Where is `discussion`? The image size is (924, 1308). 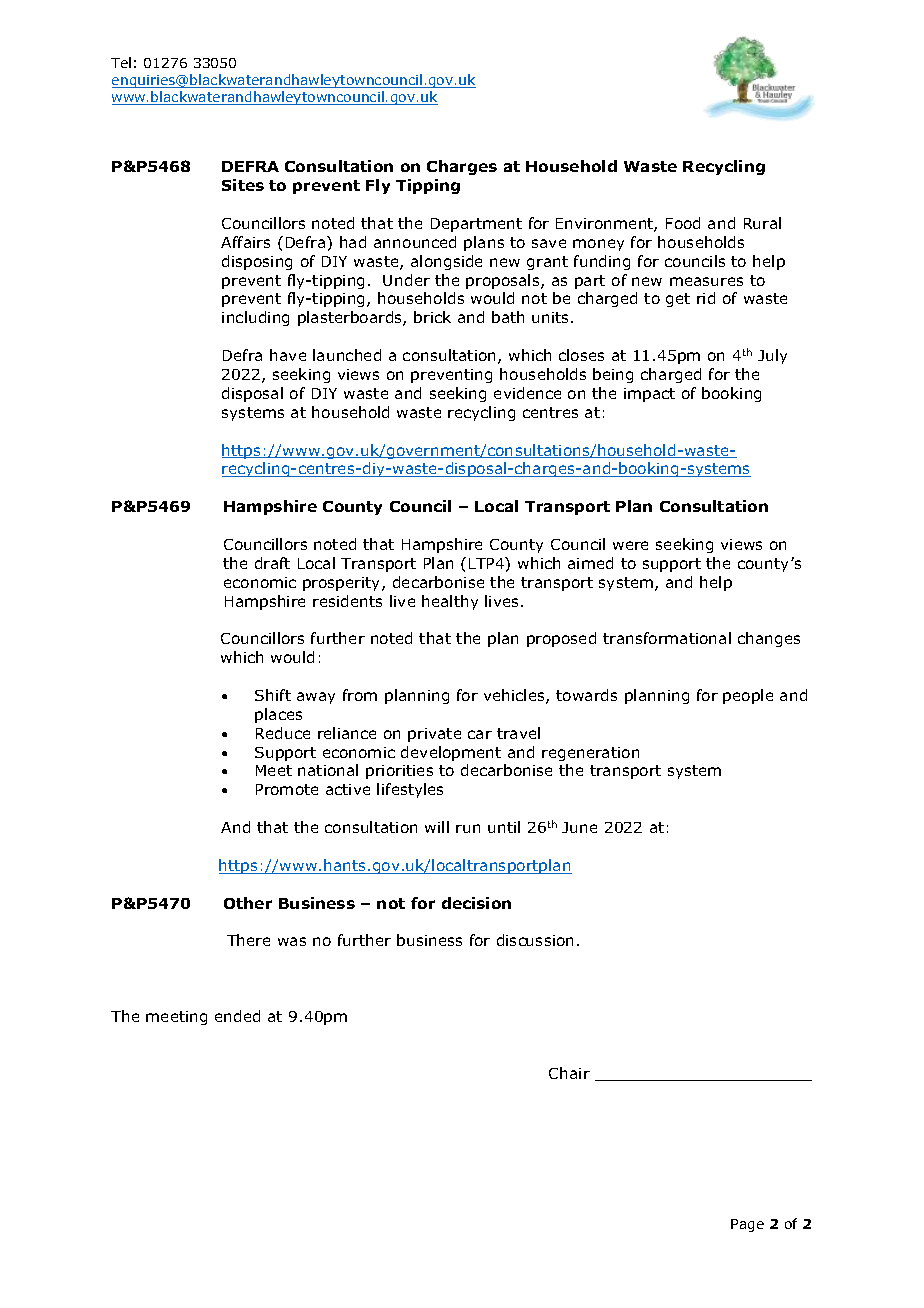
discussion is located at coordinates (535, 940).
